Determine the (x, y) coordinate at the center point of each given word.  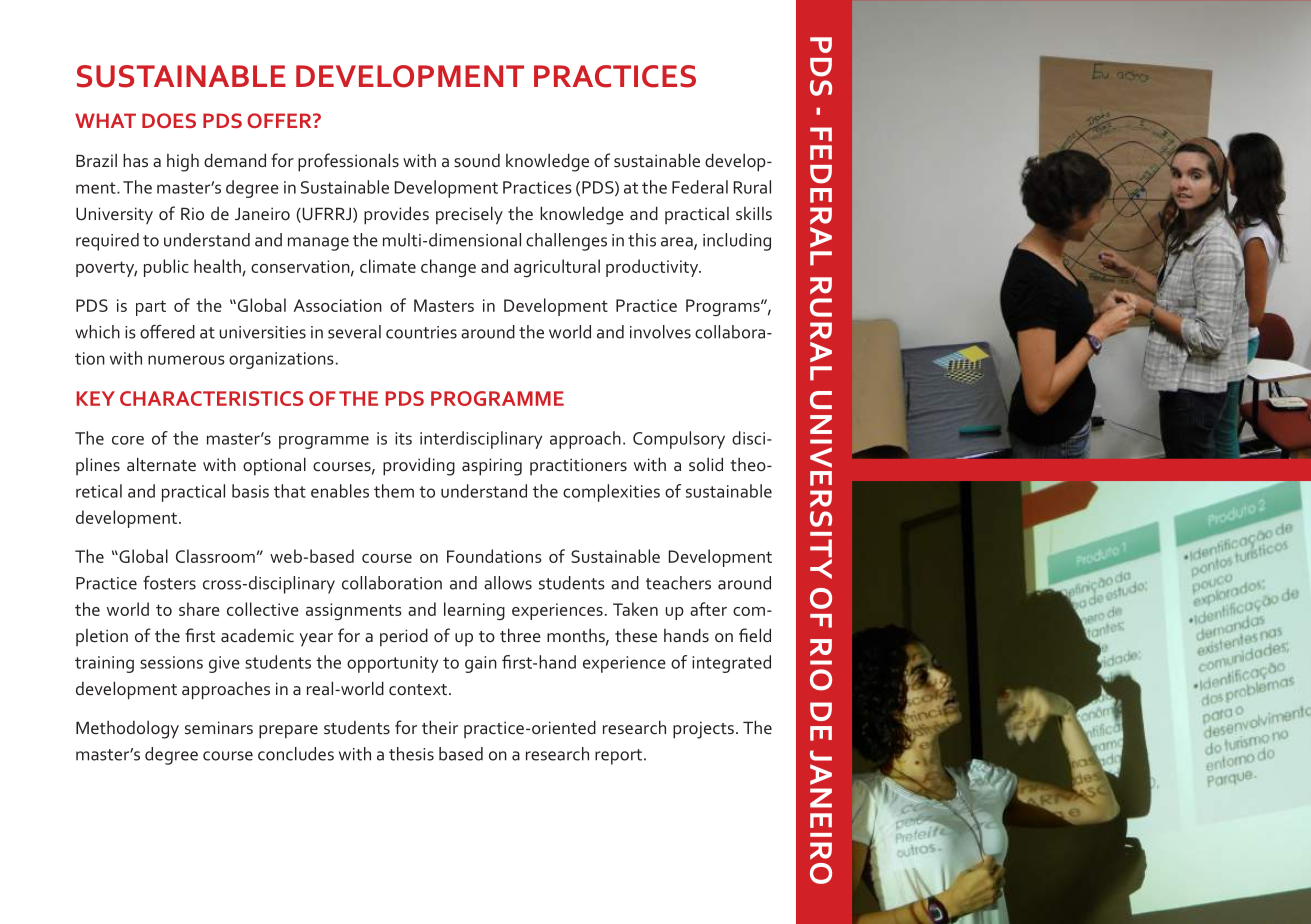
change (448, 268)
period (404, 637)
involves (660, 332)
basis (250, 491)
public (166, 268)
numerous (186, 360)
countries (421, 332)
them (394, 491)
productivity (653, 268)
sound (477, 160)
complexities (611, 493)
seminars (219, 727)
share (199, 609)
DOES (169, 120)
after (708, 609)
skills (754, 213)
